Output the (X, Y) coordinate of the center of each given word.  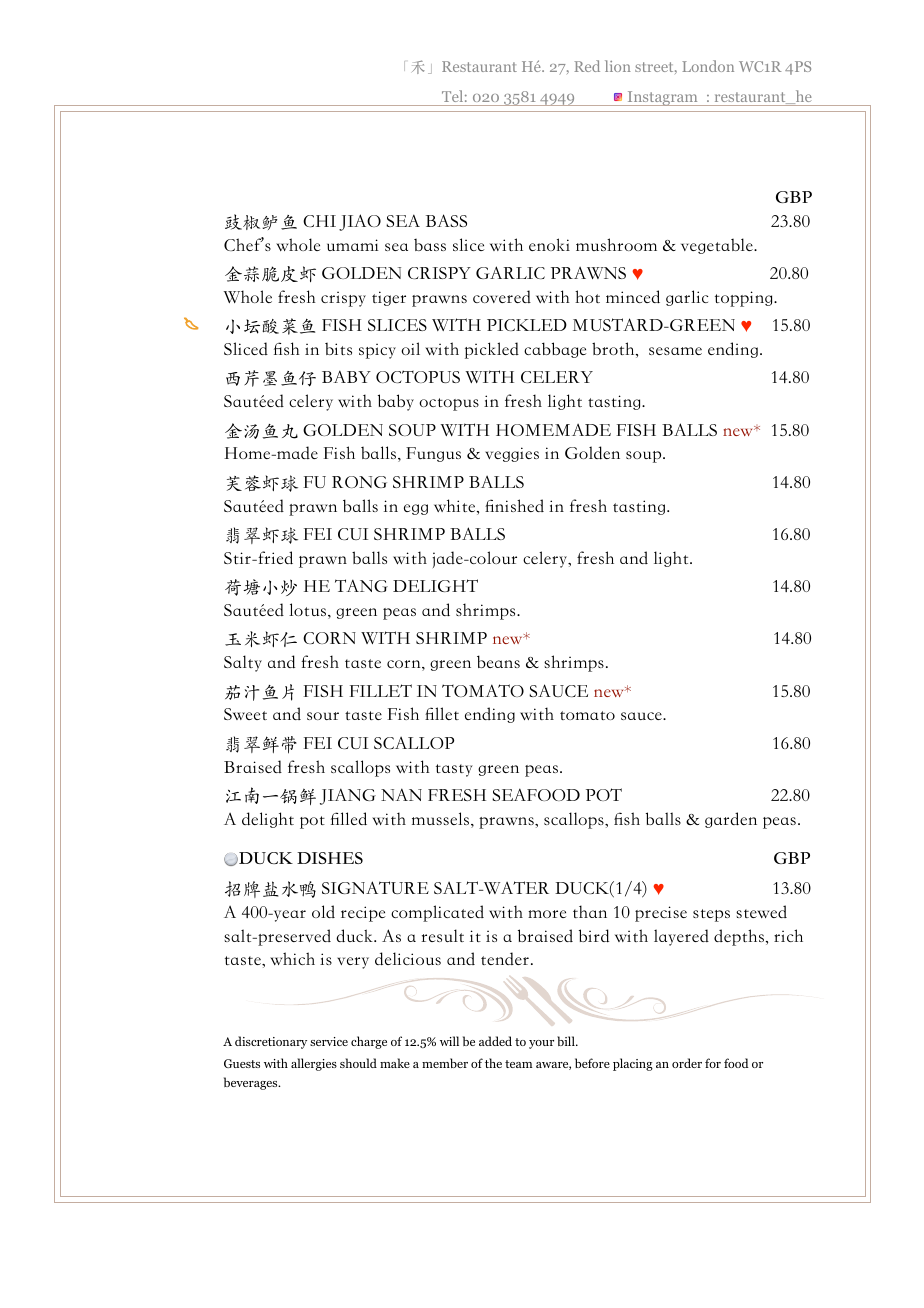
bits (338, 349)
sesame (675, 351)
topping (745, 299)
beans (498, 661)
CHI (319, 221)
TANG (361, 585)
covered (502, 296)
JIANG (348, 796)
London (708, 66)
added (495, 1041)
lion (618, 66)
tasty (454, 770)
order (687, 1063)
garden (731, 820)
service (329, 1041)
